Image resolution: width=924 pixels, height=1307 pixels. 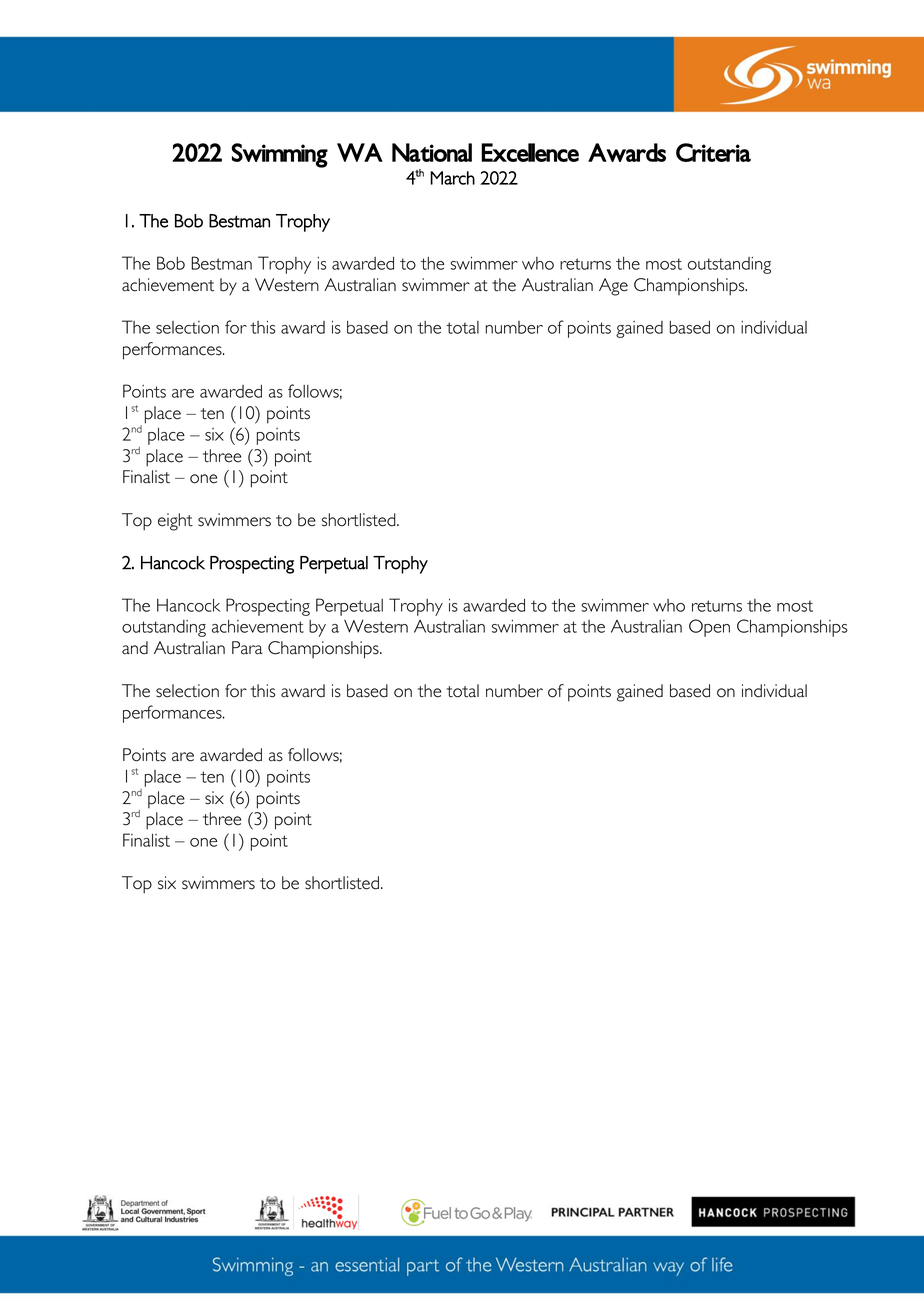 I want to click on Swimming, so click(x=279, y=155).
